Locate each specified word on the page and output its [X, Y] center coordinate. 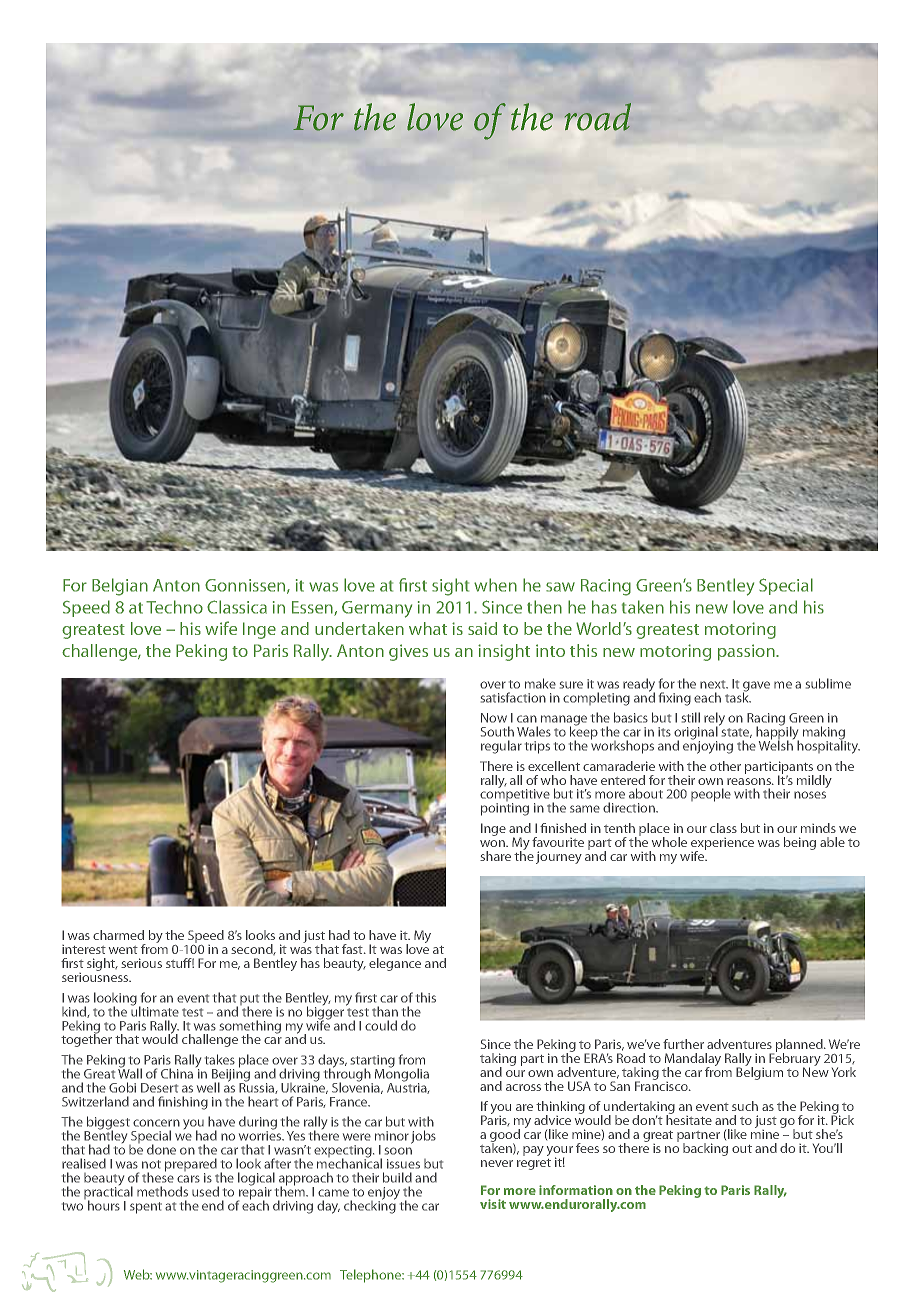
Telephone [371, 1276]
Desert [159, 1088]
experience [722, 845]
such [745, 1106]
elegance [395, 964]
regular [501, 747]
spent [146, 1208]
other [725, 766]
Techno [174, 607]
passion [747, 652]
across [523, 1087]
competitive [515, 795]
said [482, 628]
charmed [118, 935]
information [576, 1190]
